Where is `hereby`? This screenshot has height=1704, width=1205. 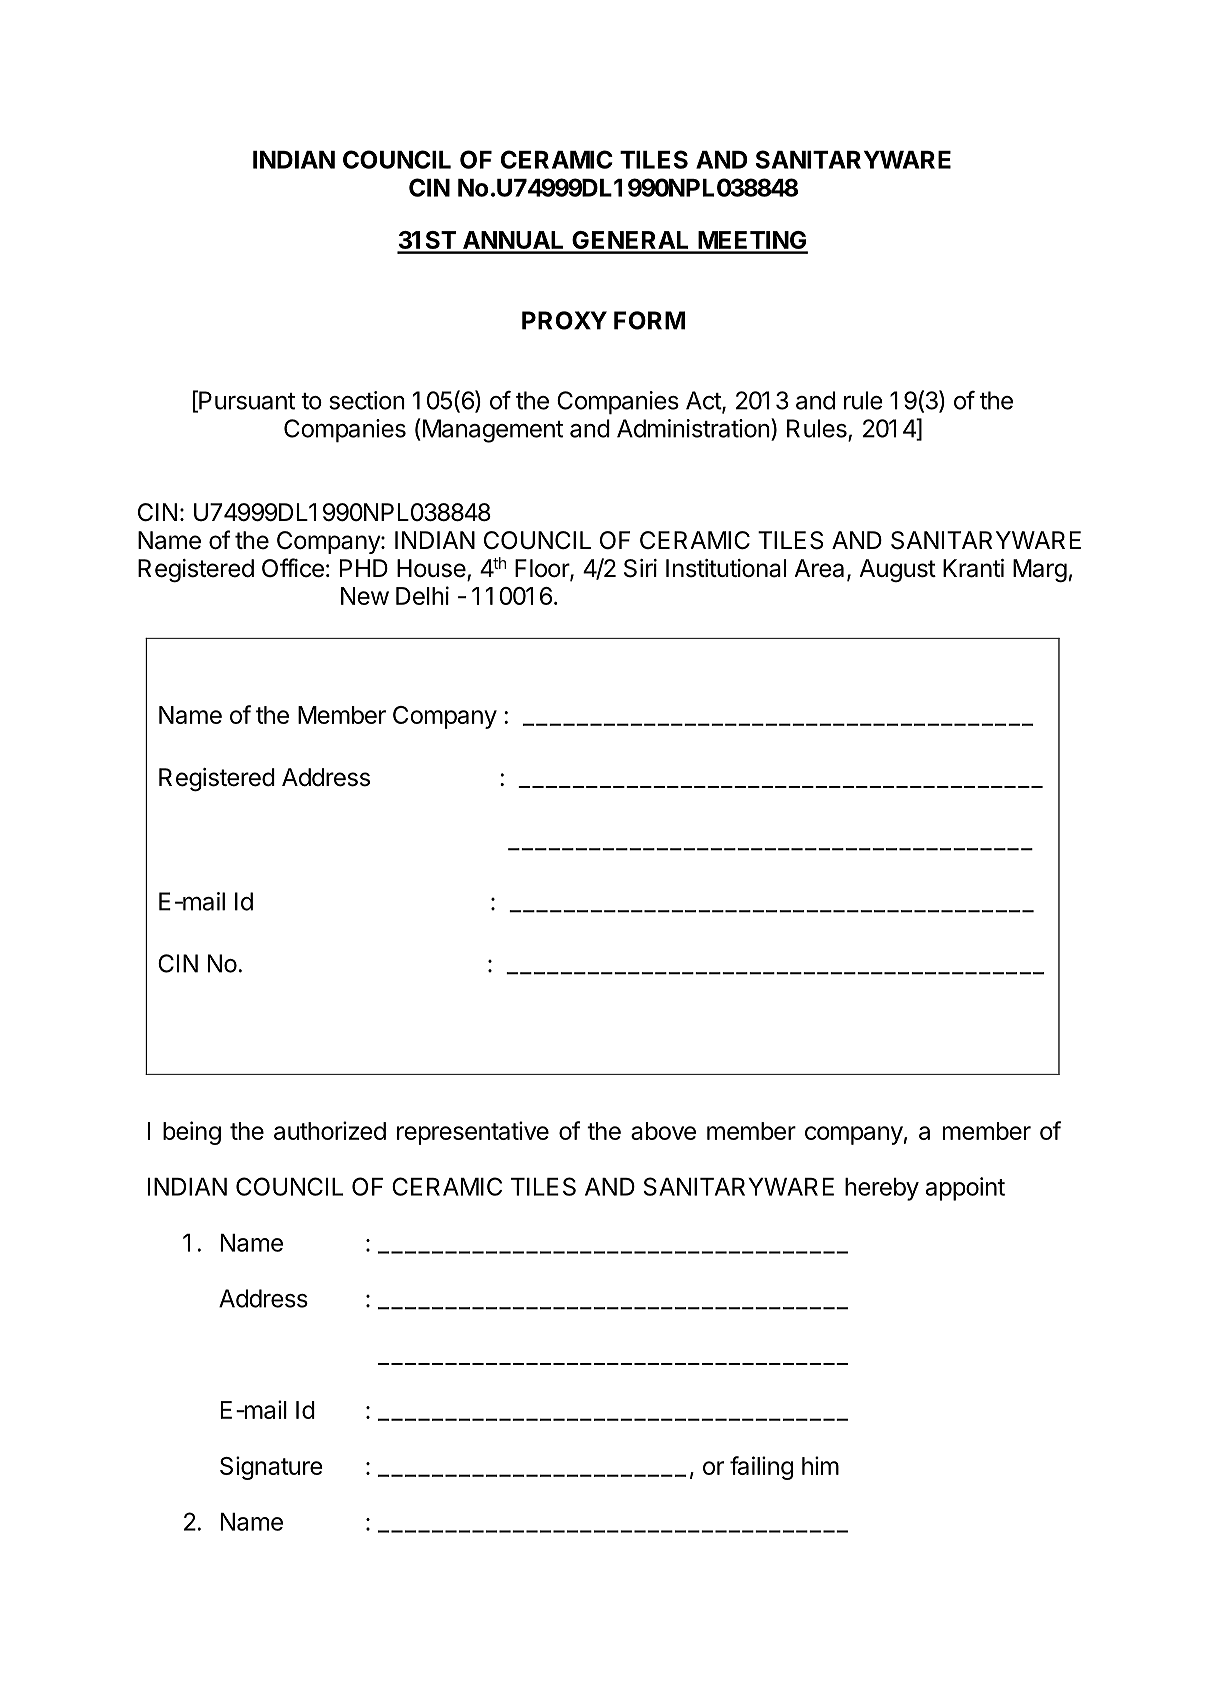
hereby is located at coordinates (882, 1189).
